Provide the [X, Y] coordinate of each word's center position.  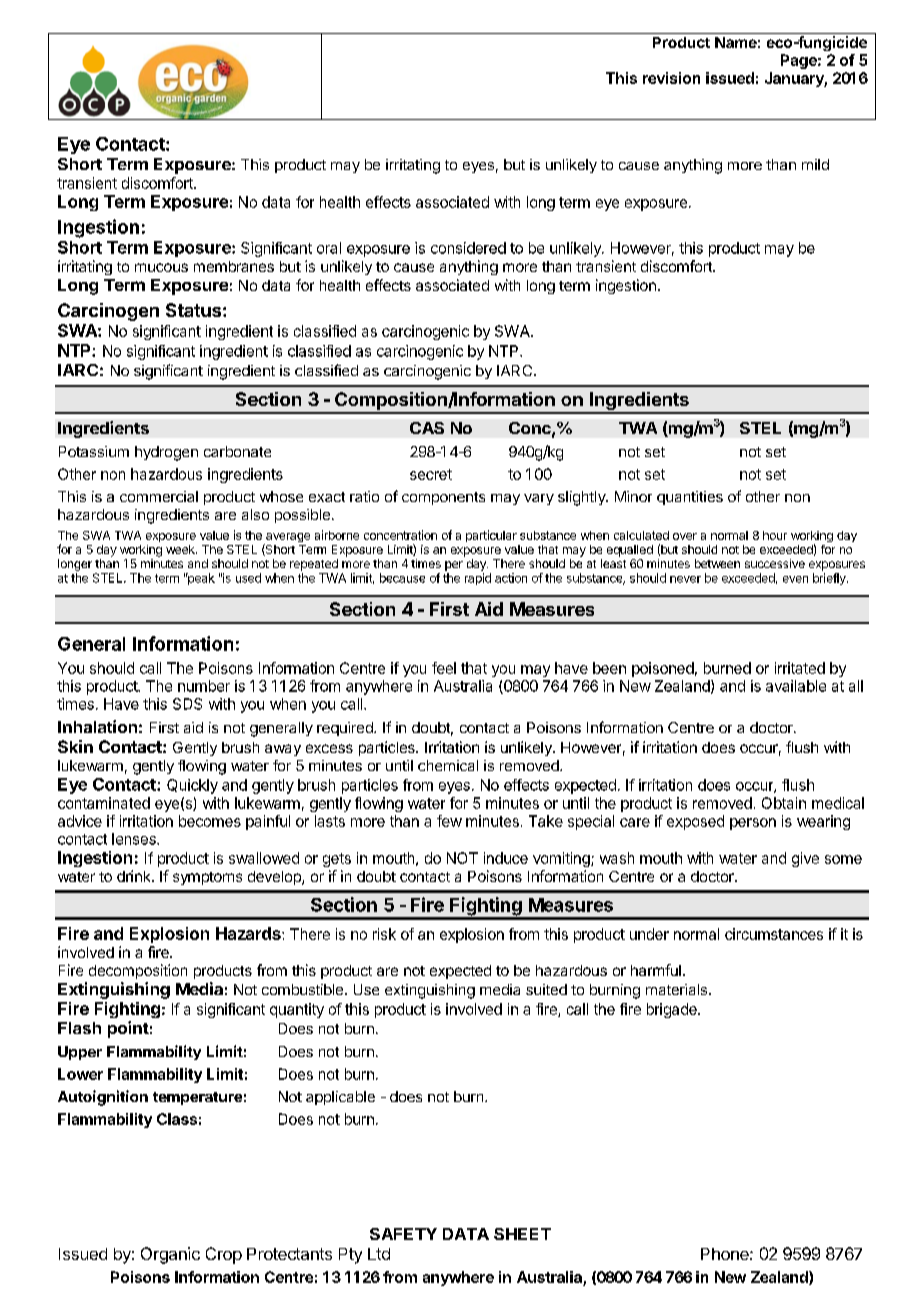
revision [671, 78]
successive [775, 563]
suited [546, 989]
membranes [234, 266]
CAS [427, 428]
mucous [161, 267]
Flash [79, 1028]
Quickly [192, 786]
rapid [478, 579]
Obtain [784, 803]
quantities [690, 498]
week [181, 549]
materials [676, 989]
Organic [170, 1255]
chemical [448, 765]
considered [468, 248]
